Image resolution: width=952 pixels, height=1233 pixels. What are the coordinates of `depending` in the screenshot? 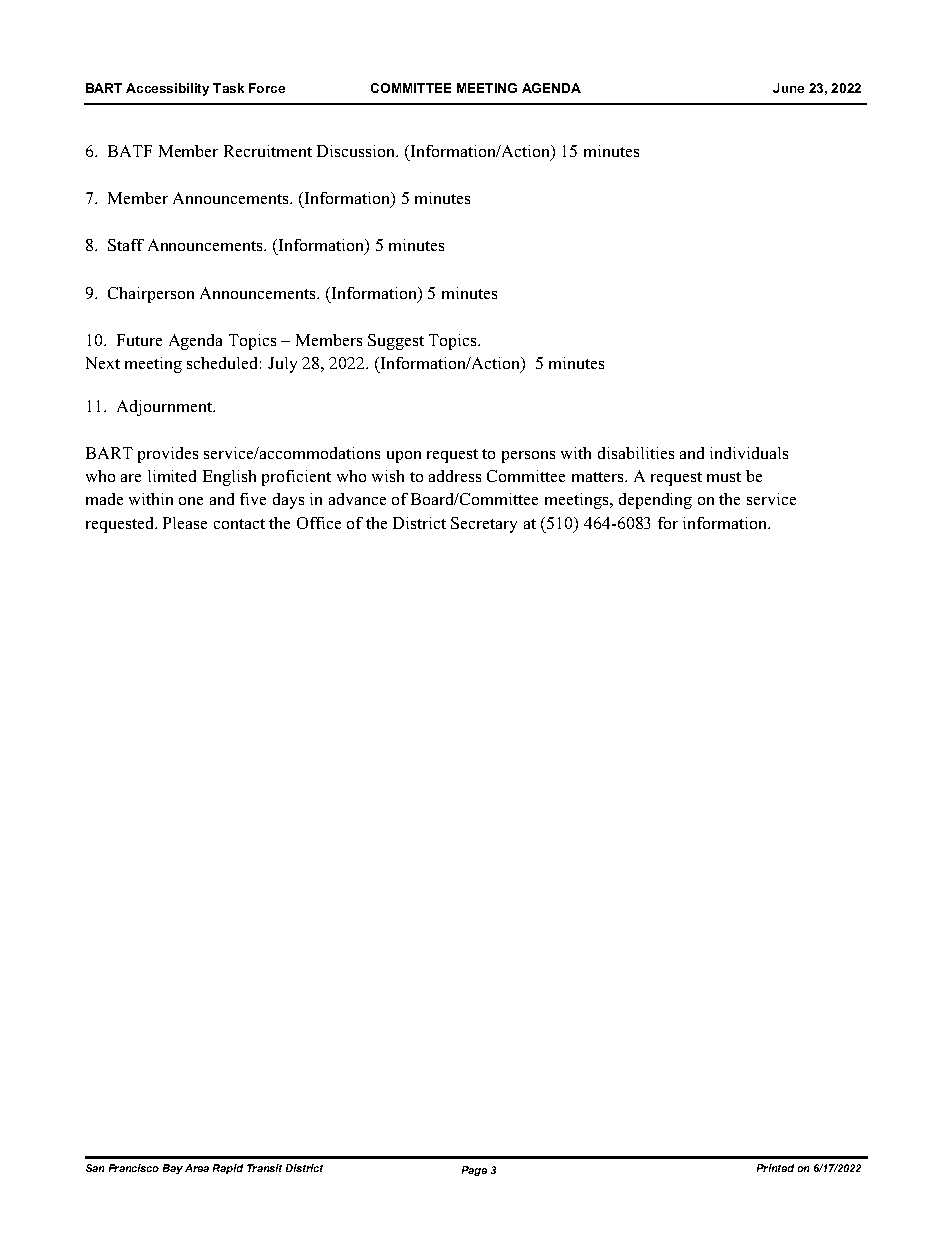 It's located at (655, 501).
